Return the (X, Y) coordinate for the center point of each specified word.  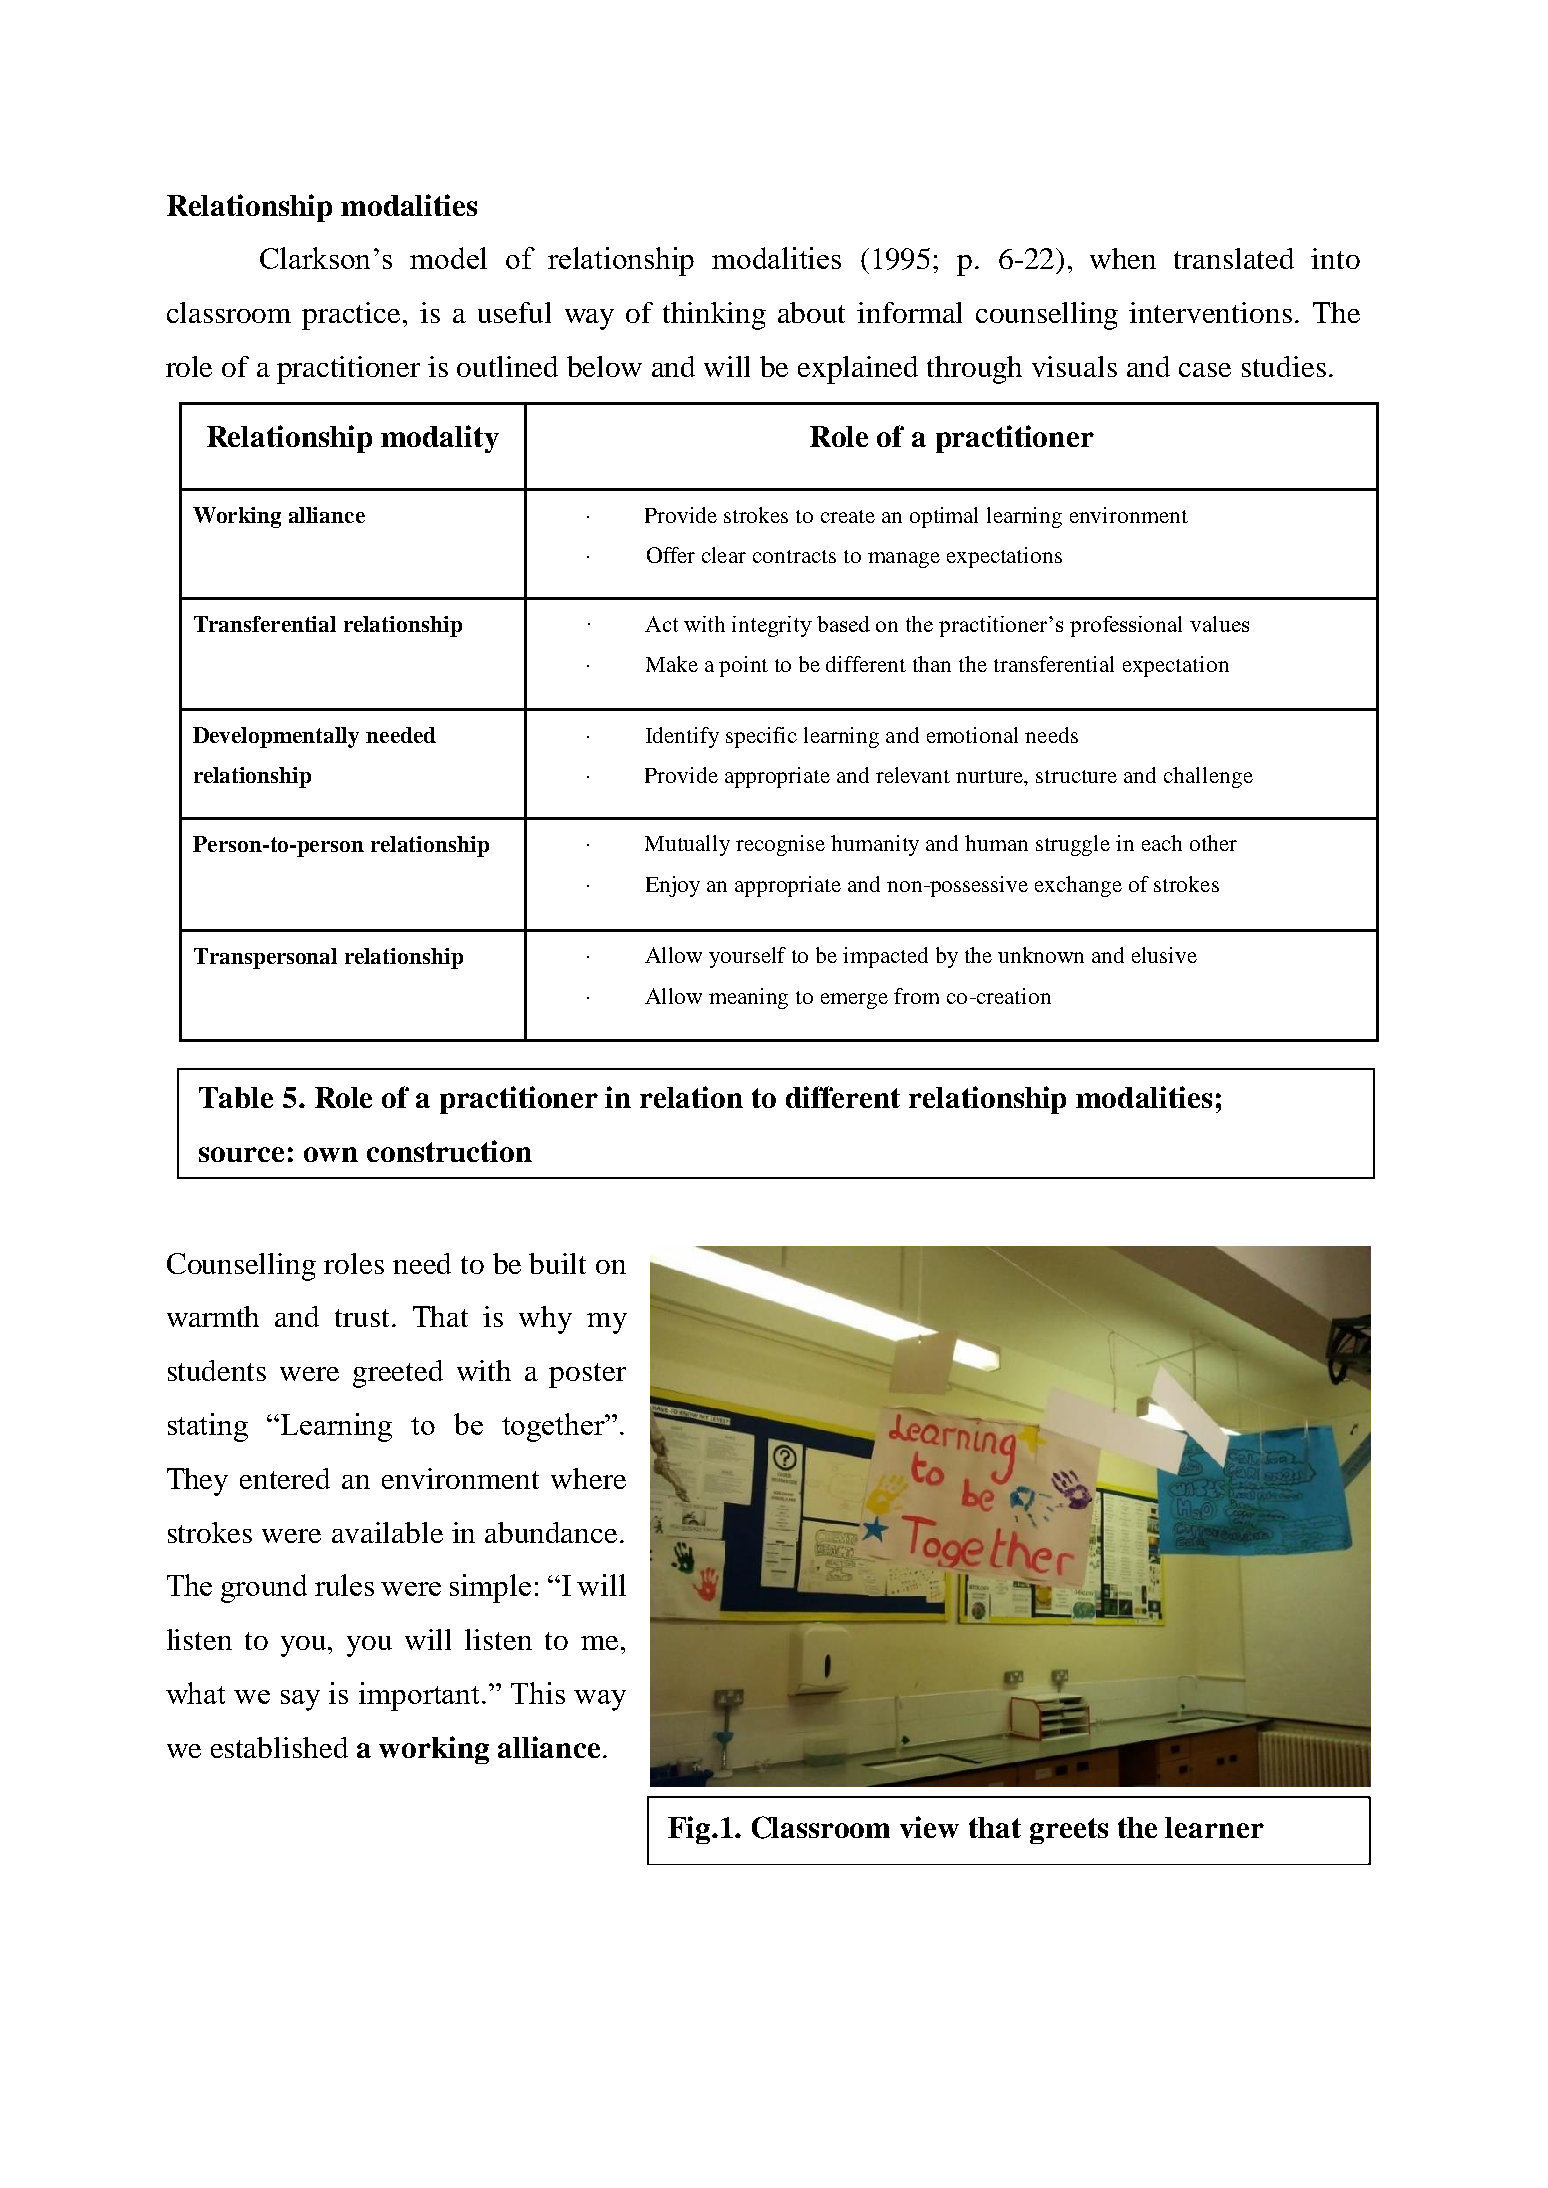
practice (351, 316)
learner (1214, 1827)
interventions (1210, 312)
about (811, 312)
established (279, 1747)
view (929, 1827)
